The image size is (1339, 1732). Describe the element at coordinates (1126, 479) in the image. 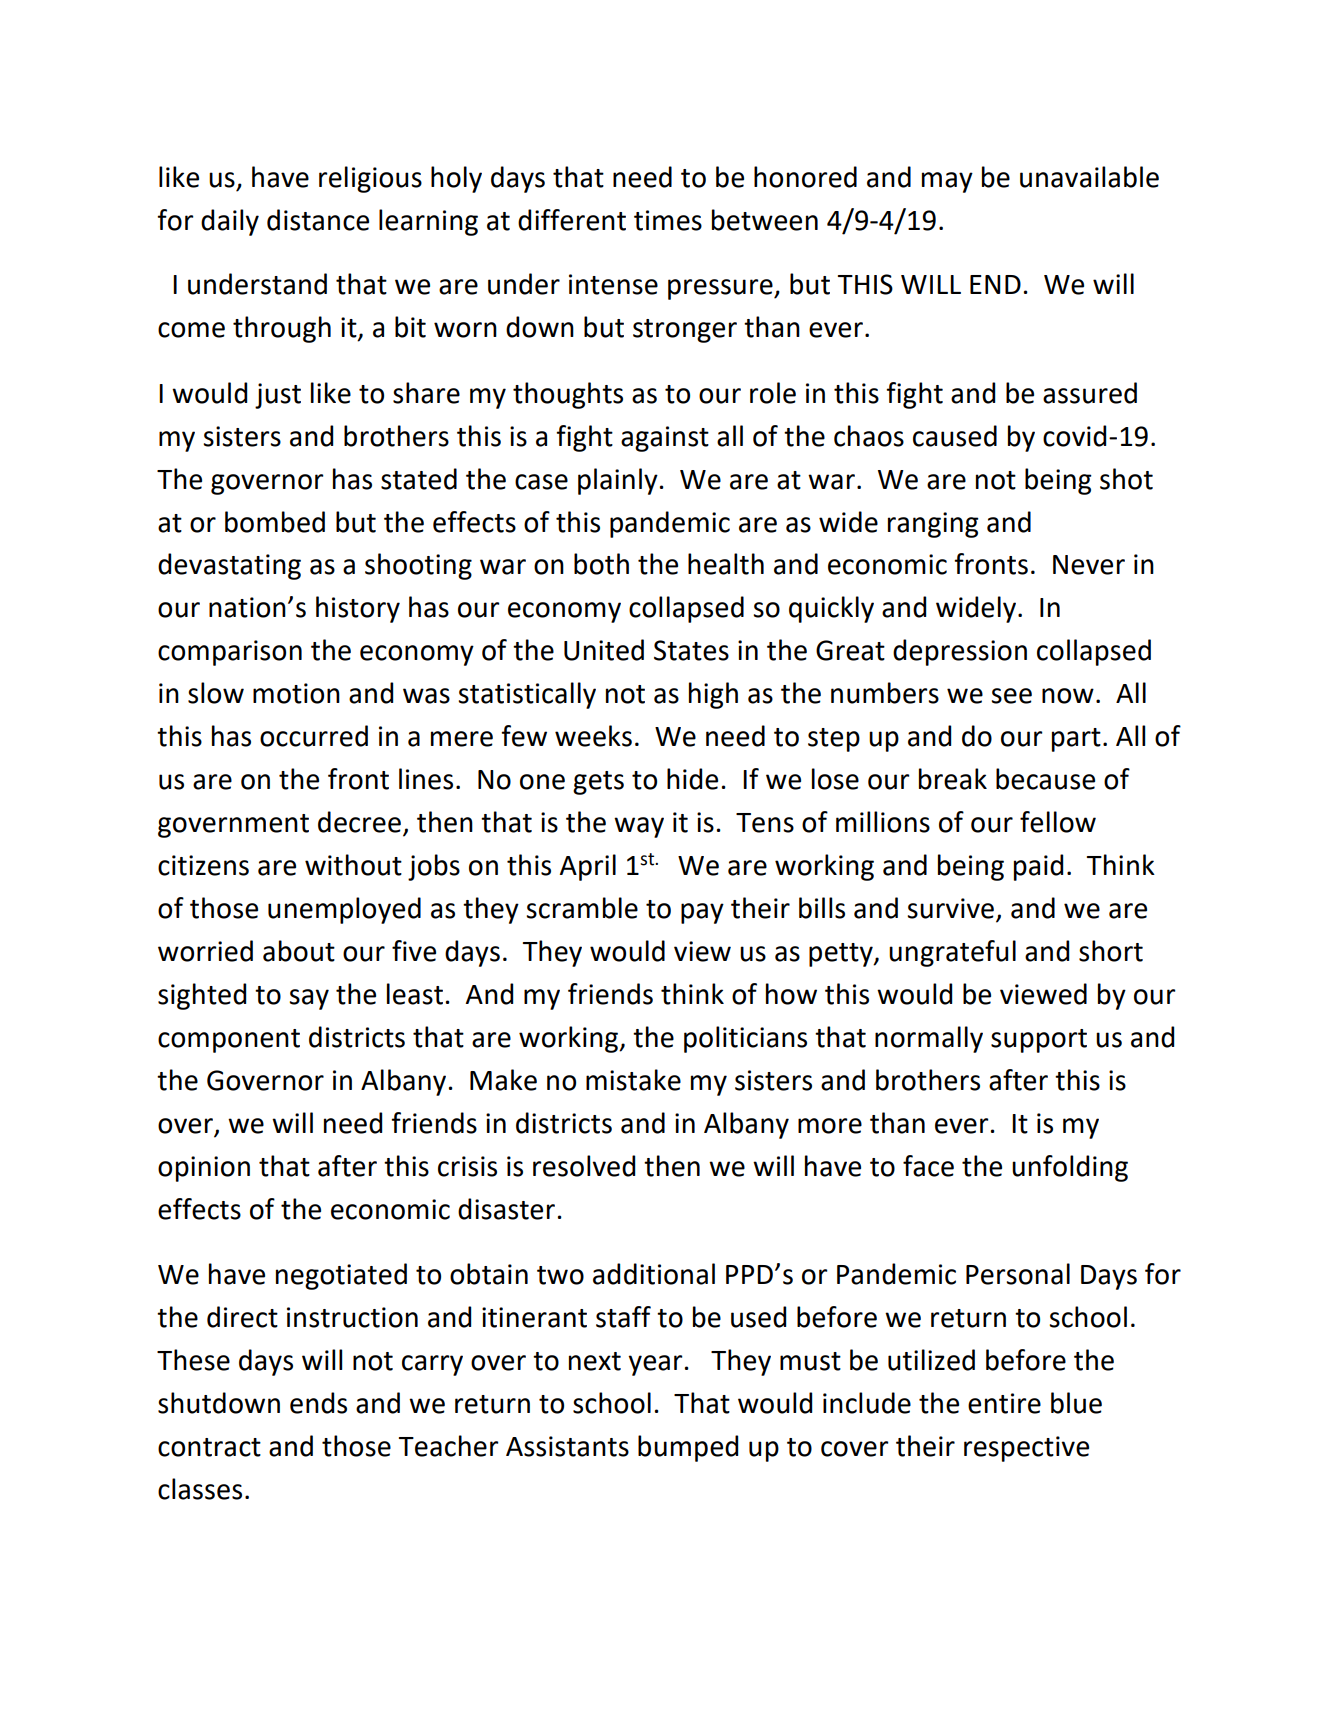

I see `shot` at that location.
